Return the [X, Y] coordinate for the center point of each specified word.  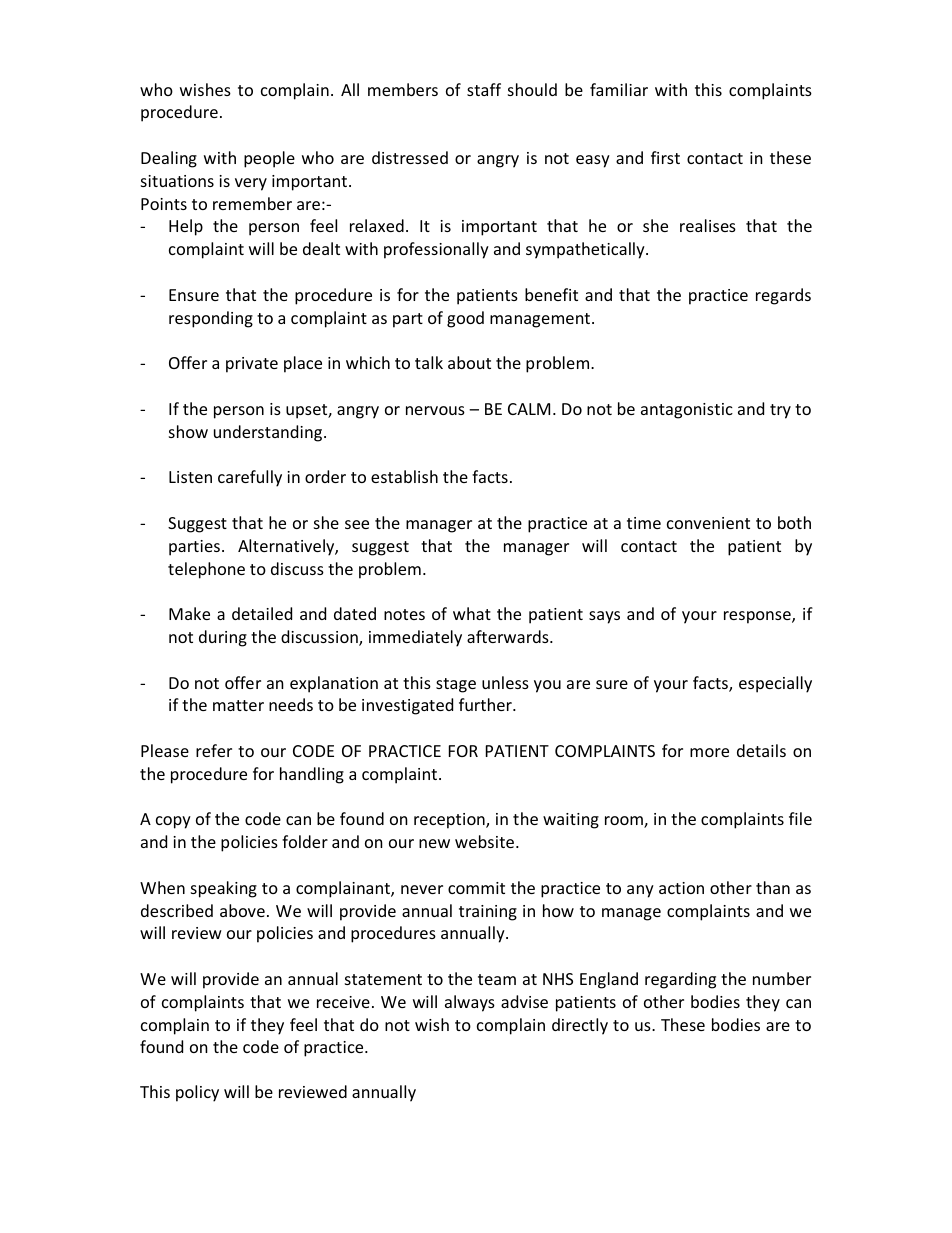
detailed [262, 613]
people [269, 159]
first [665, 157]
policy [197, 1093]
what [472, 613]
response [758, 617]
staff [484, 89]
